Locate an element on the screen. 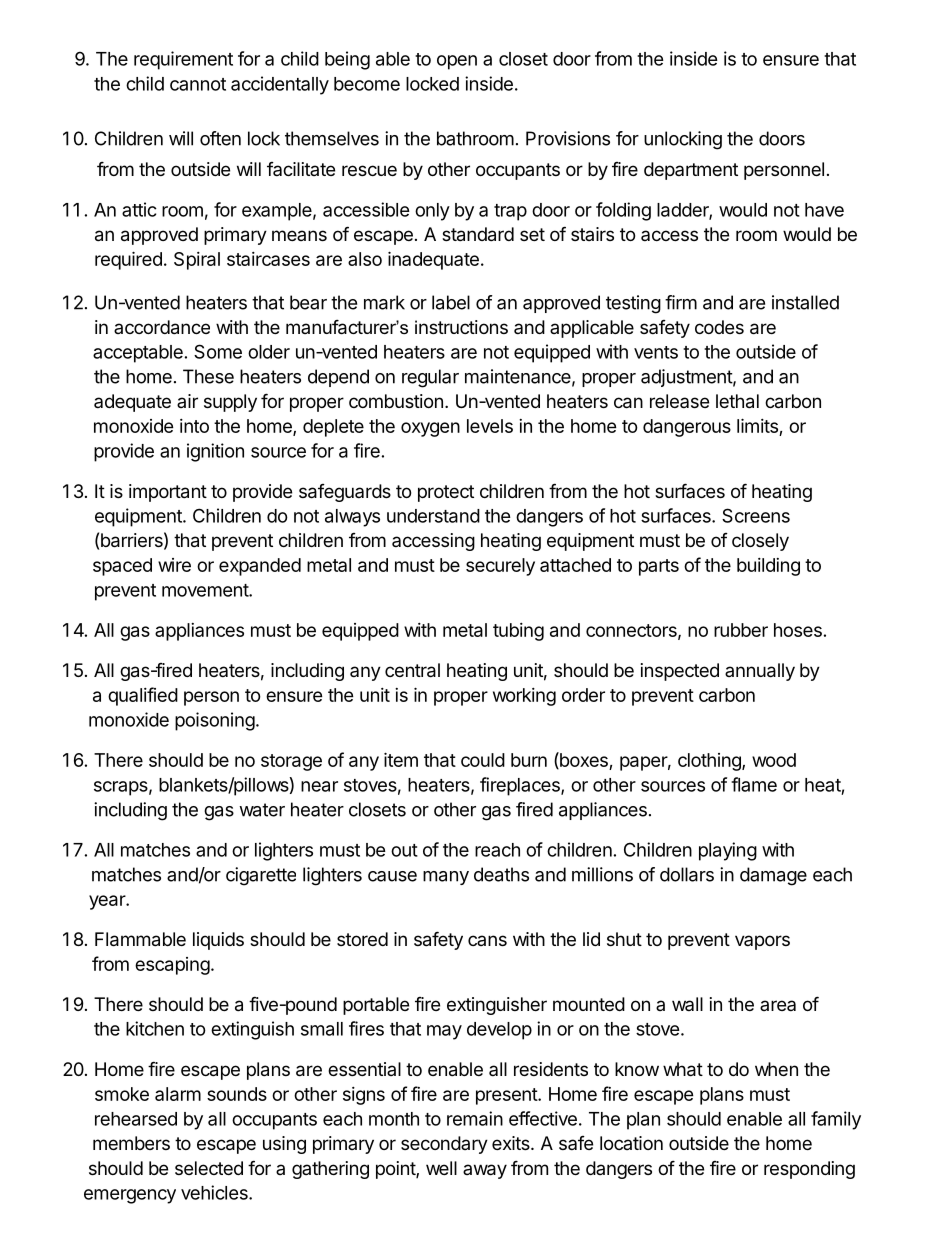  selected is located at coordinates (209, 1168).
